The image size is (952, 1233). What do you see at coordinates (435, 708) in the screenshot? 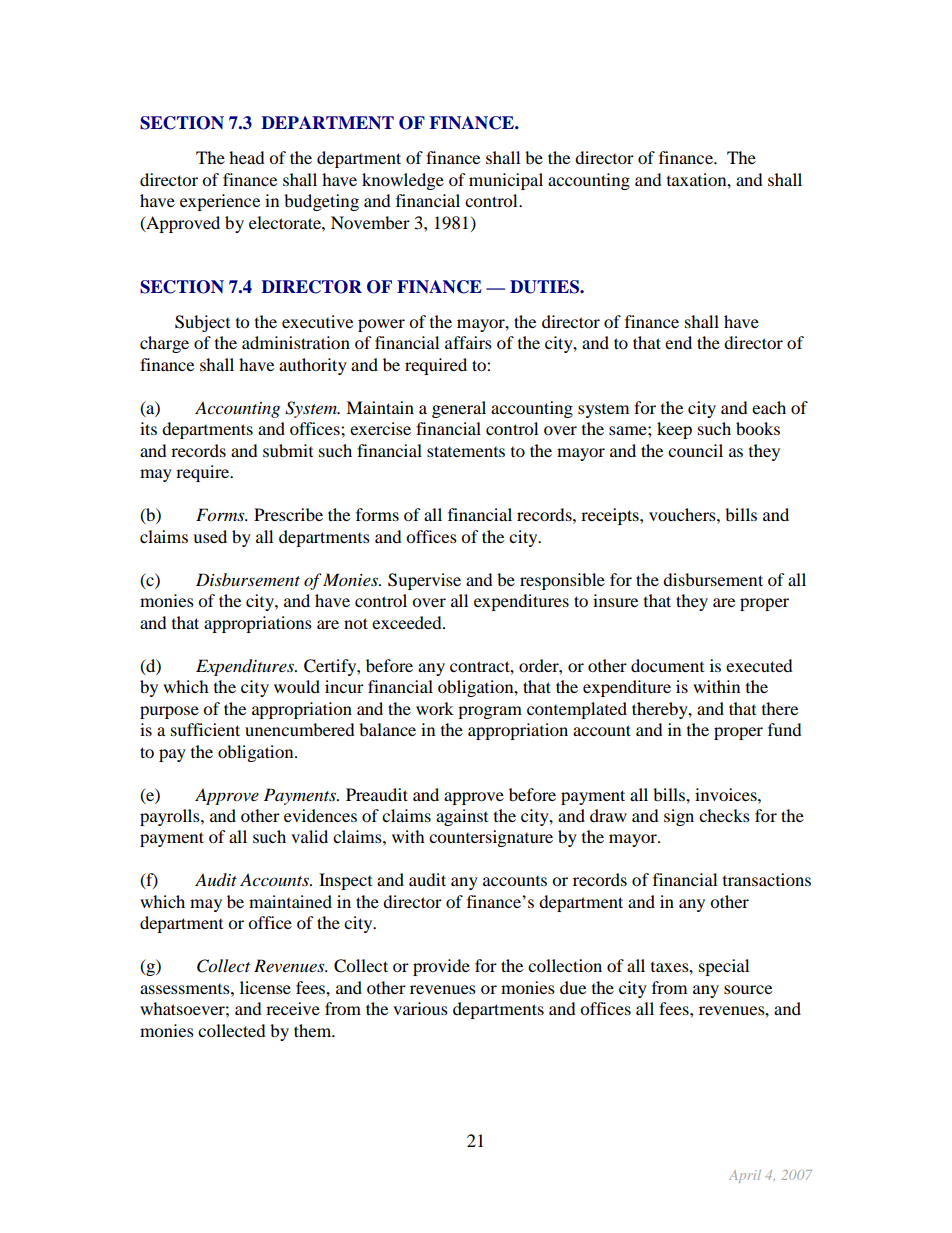
I see `work` at bounding box center [435, 708].
